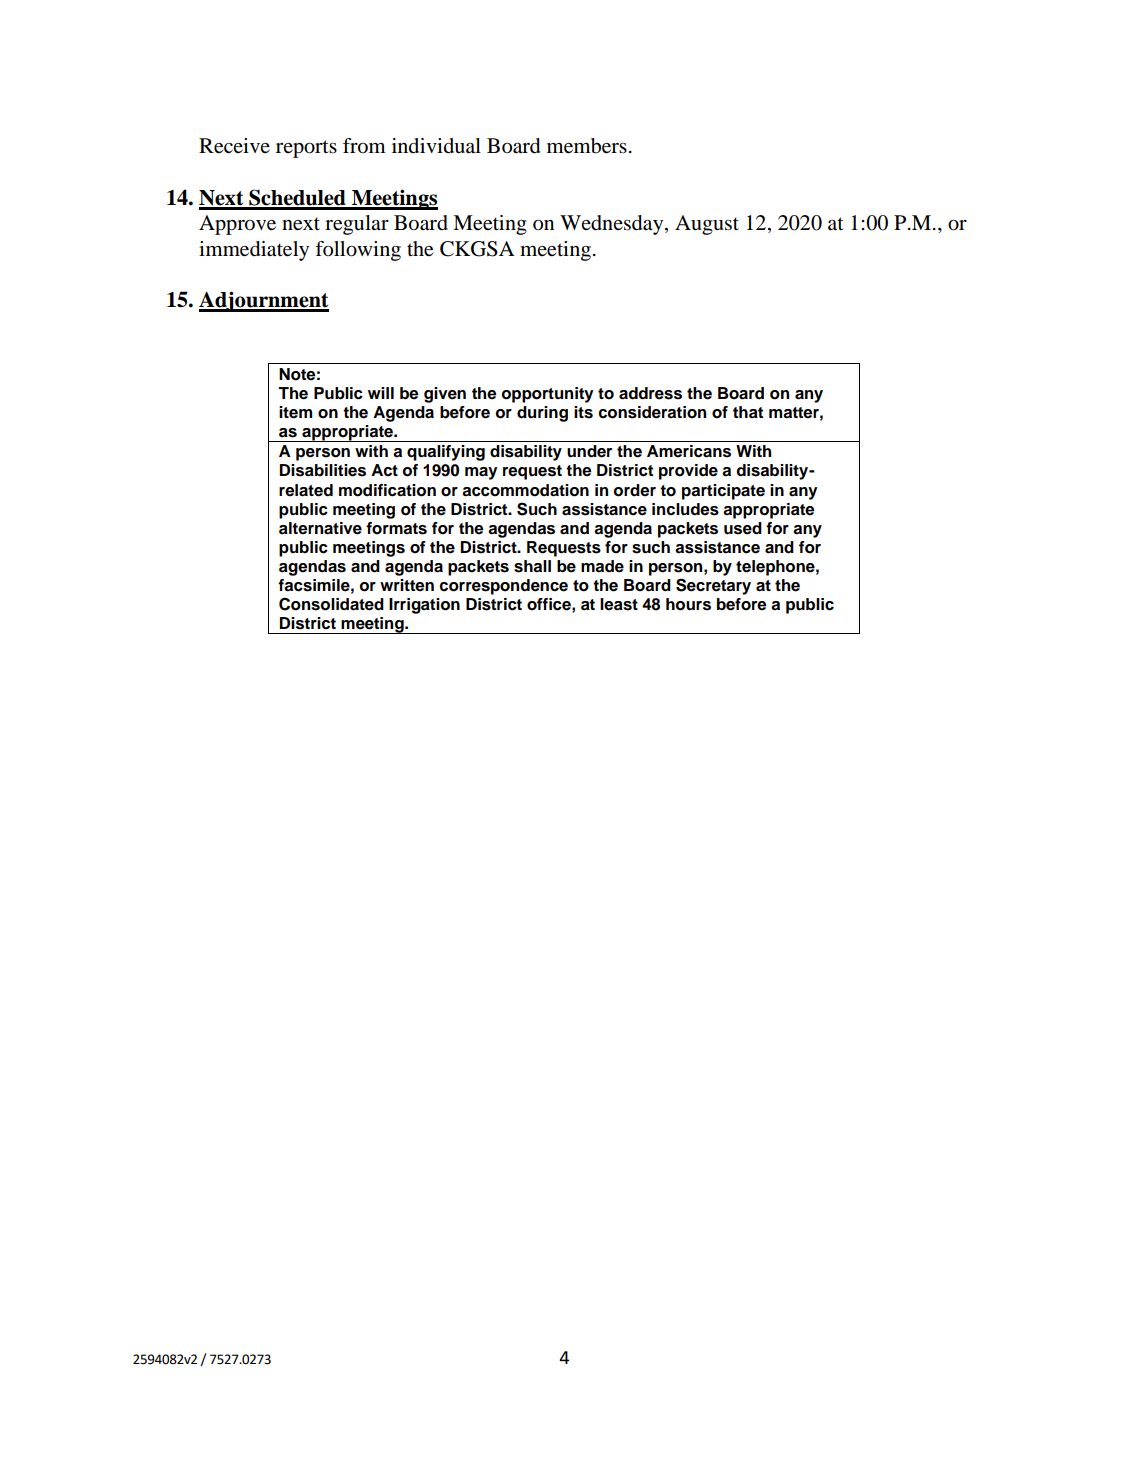 The height and width of the image is (1461, 1129). I want to click on item, so click(295, 412).
